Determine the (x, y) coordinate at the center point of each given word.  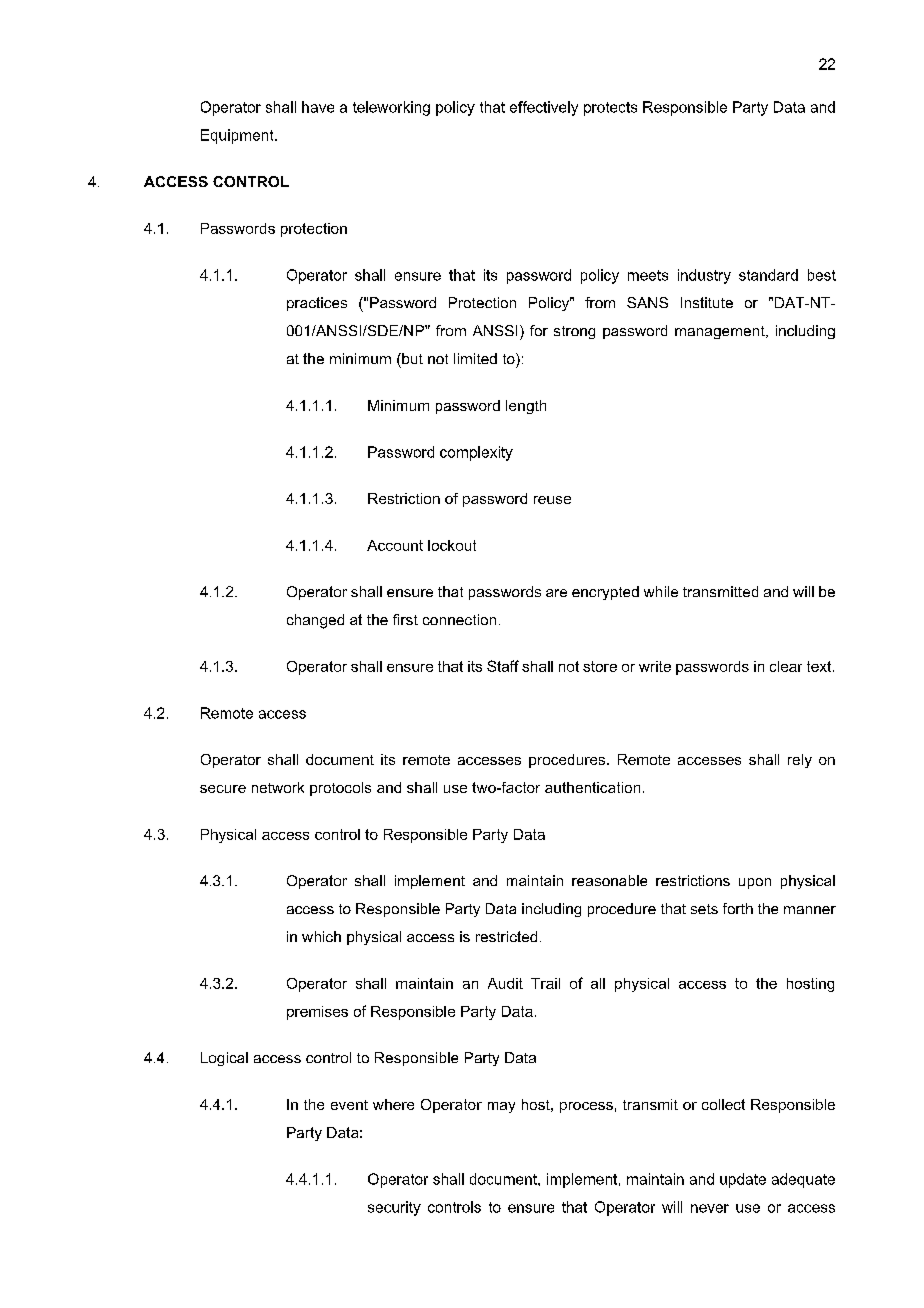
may (501, 1107)
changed (315, 621)
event (349, 1105)
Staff (503, 666)
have (318, 107)
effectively (544, 108)
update (743, 1180)
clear (786, 666)
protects (610, 109)
